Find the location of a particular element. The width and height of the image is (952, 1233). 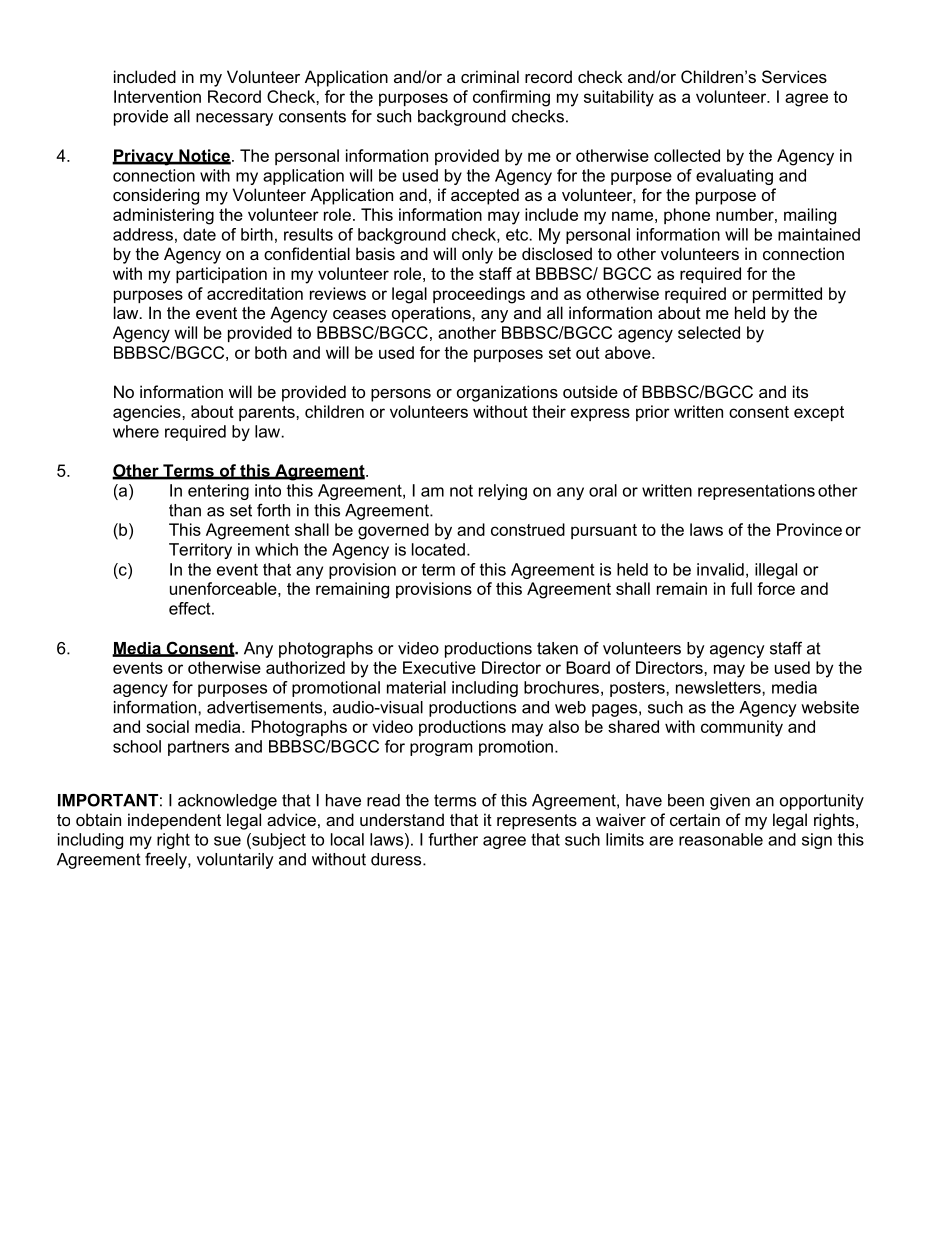

entering is located at coordinates (218, 492).
